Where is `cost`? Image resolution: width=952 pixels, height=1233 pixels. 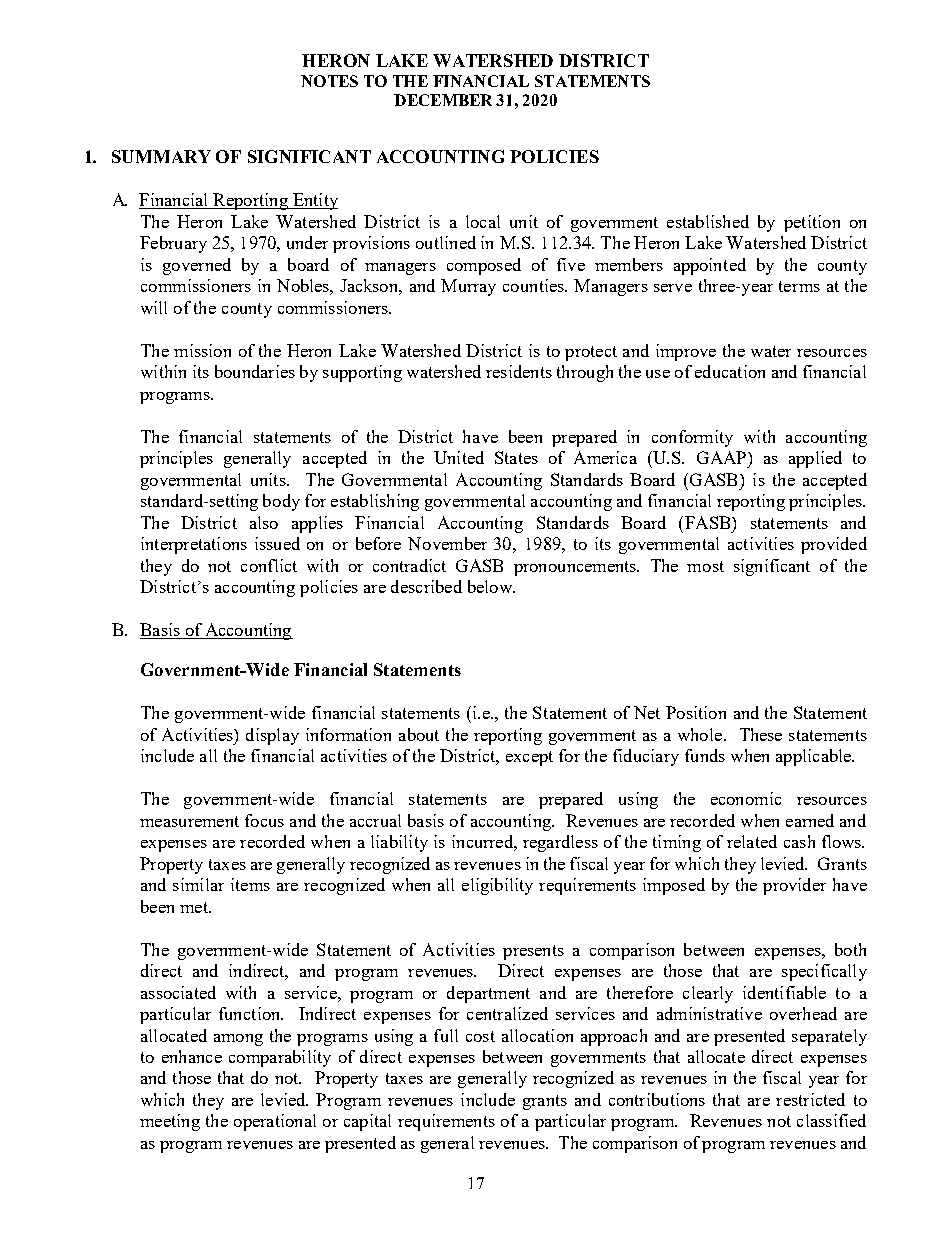 cost is located at coordinates (480, 1036).
